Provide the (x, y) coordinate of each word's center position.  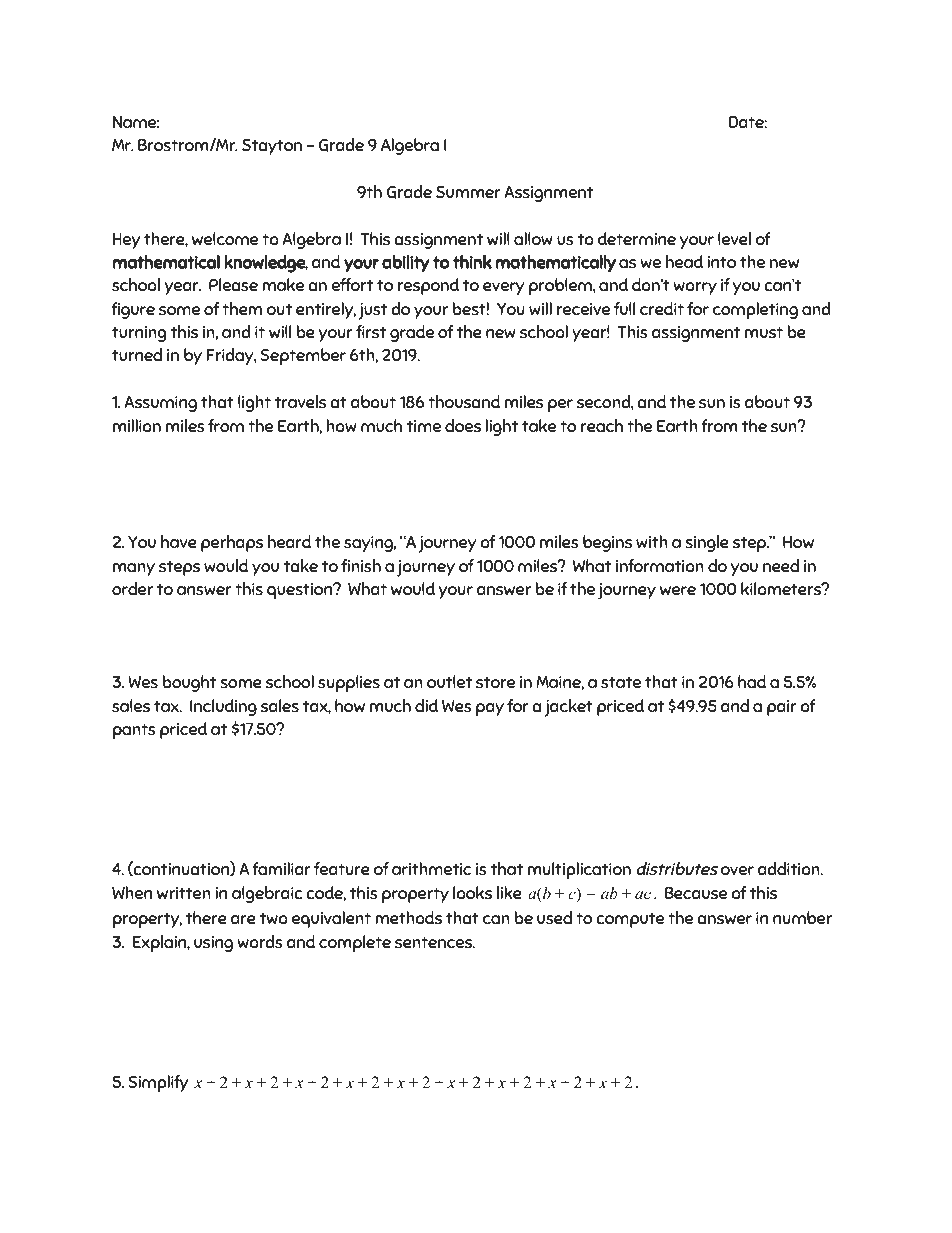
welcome (225, 238)
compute (630, 920)
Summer (468, 192)
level (734, 238)
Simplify (158, 1083)
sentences (434, 942)
